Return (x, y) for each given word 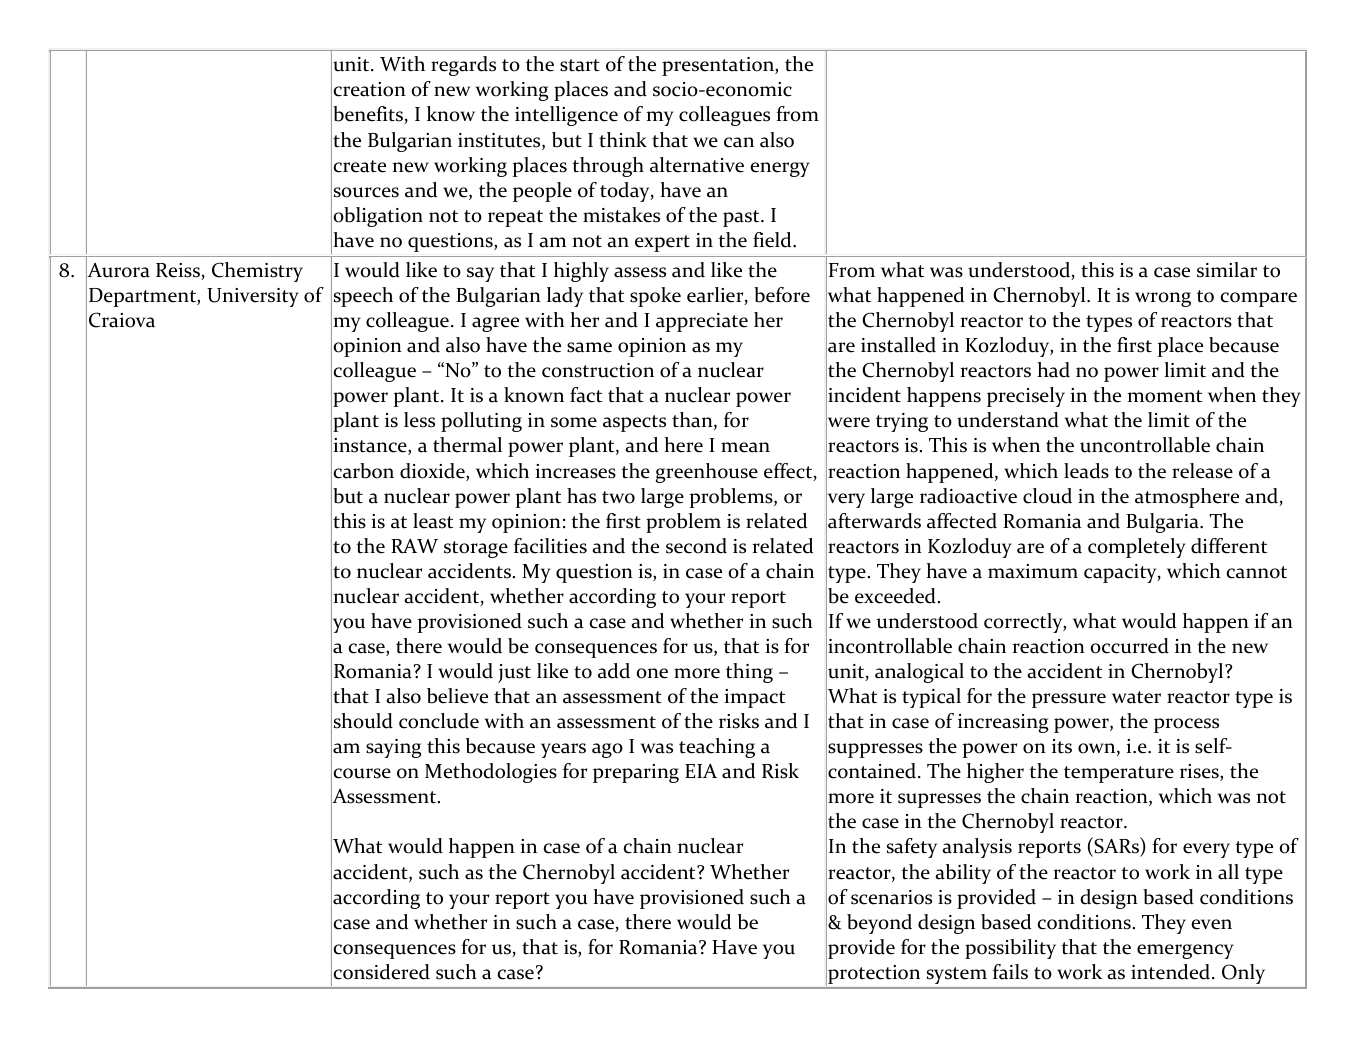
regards (463, 66)
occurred (1129, 646)
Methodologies (491, 773)
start (580, 65)
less (419, 420)
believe (457, 696)
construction (598, 370)
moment (1165, 396)
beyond (879, 924)
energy (780, 169)
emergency (1185, 951)
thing (749, 673)
